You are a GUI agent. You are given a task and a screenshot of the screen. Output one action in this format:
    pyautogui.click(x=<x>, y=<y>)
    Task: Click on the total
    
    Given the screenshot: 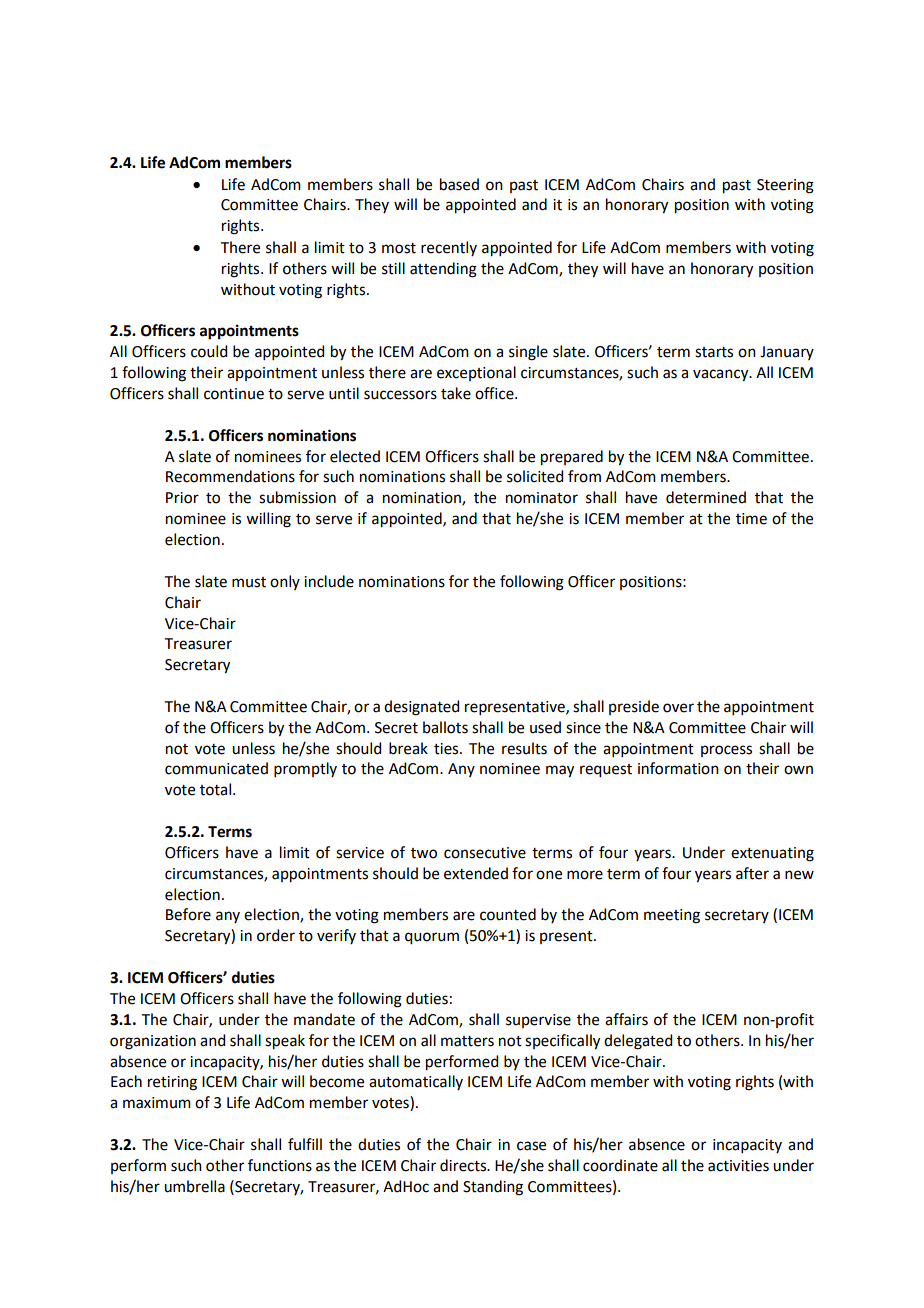 What is the action you would take?
    pyautogui.click(x=217, y=789)
